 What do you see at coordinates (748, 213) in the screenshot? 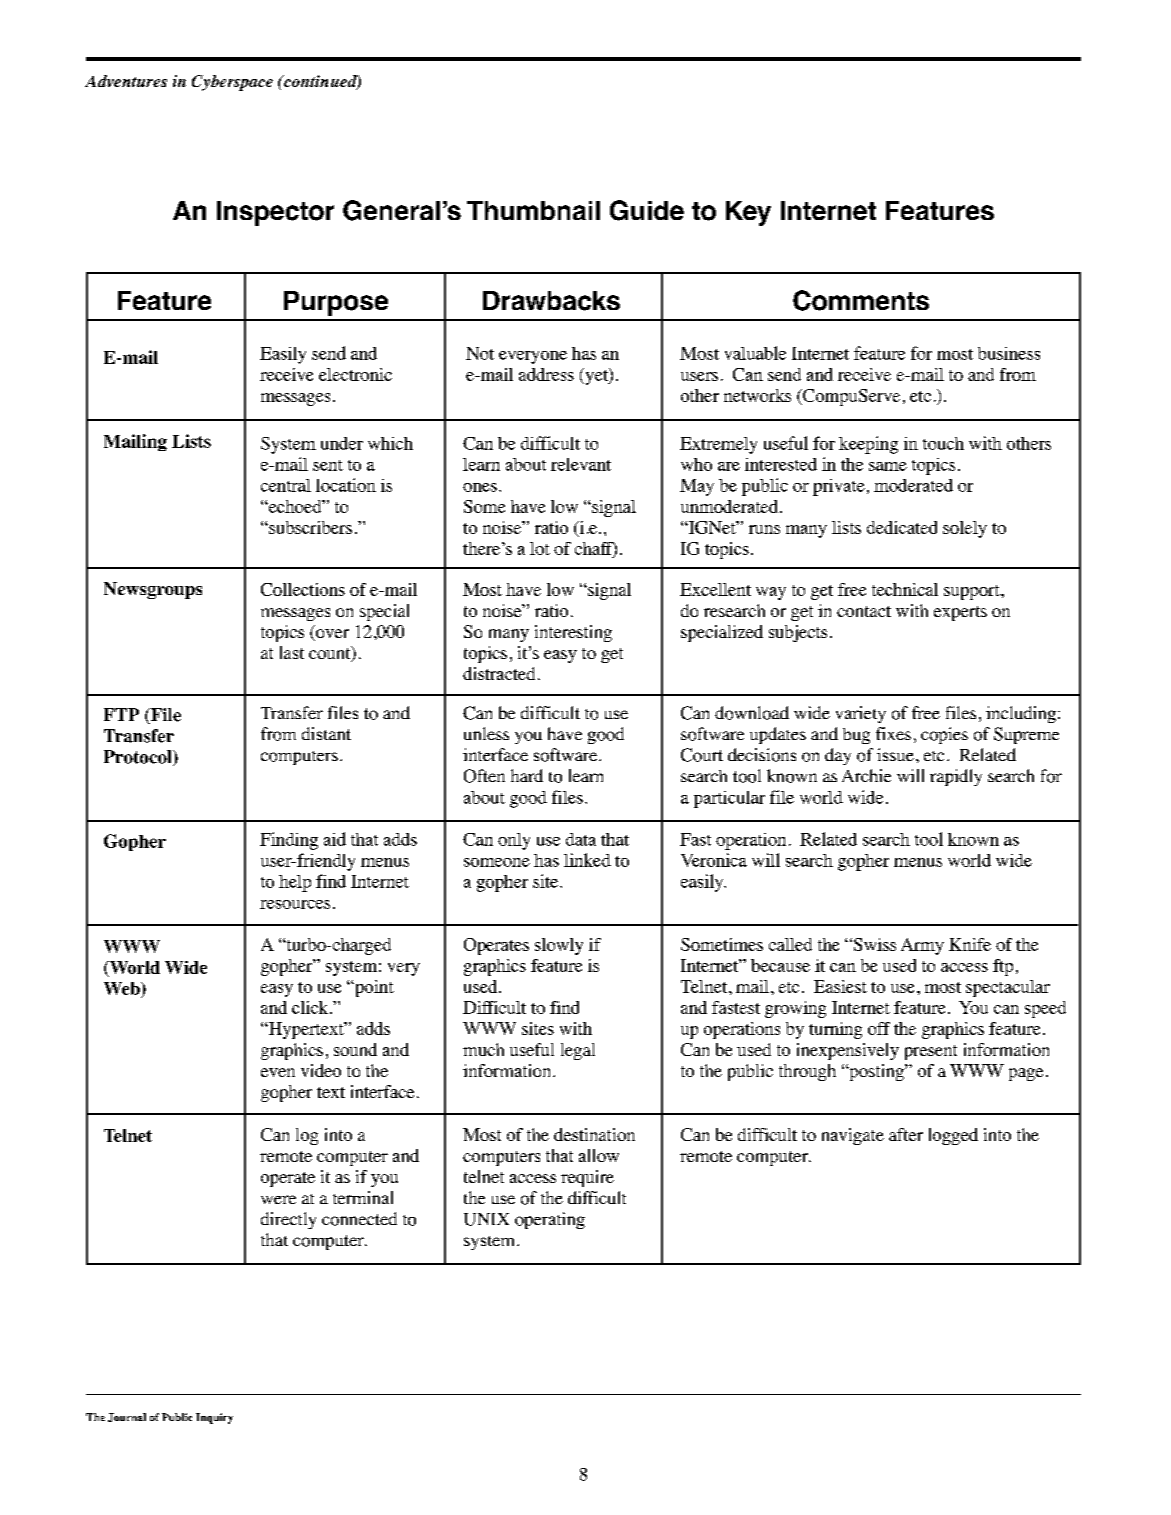
I see `Key` at bounding box center [748, 213].
